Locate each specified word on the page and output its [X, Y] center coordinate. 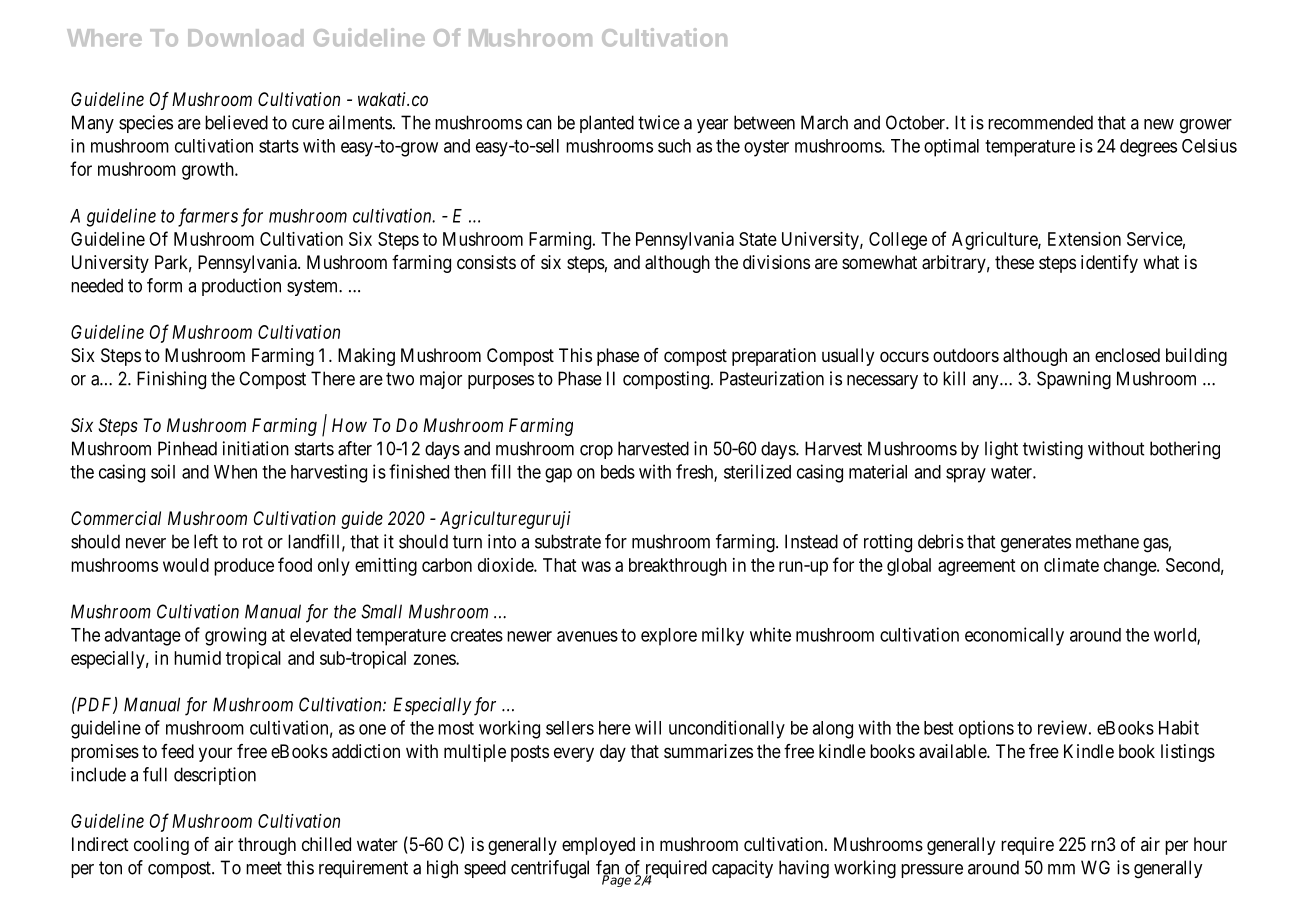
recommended [1040, 122]
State [758, 239]
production [241, 287]
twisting [1053, 450]
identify [1109, 264]
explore [669, 637]
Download [245, 38]
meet [264, 868]
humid [197, 658]
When [235, 472]
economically [1014, 636]
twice [659, 122]
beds [618, 472]
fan [607, 868]
